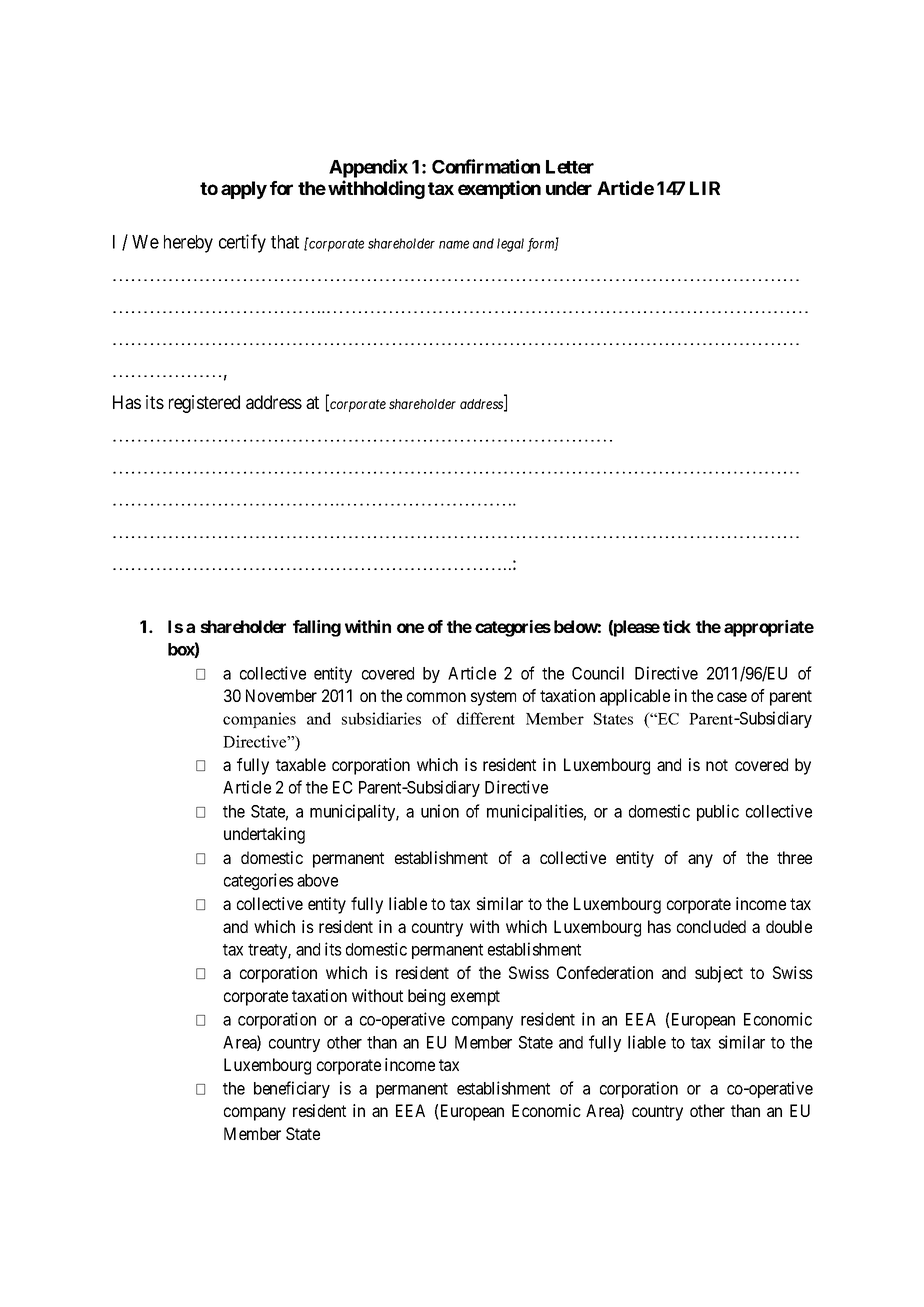 This image has width=924, height=1307. What do you see at coordinates (426, 997) in the image?
I see `being` at bounding box center [426, 997].
